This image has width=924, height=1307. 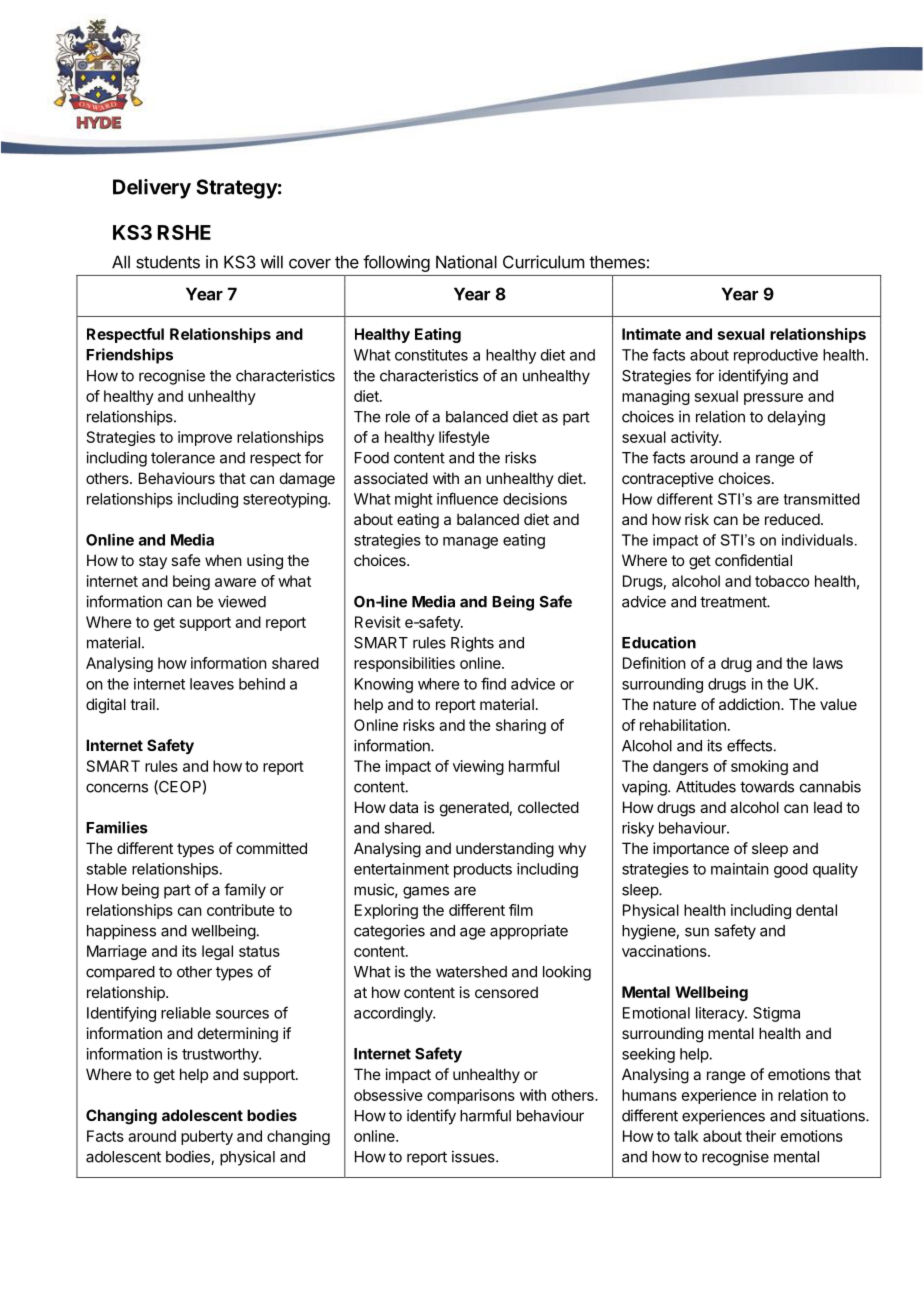 I want to click on National, so click(x=466, y=262).
